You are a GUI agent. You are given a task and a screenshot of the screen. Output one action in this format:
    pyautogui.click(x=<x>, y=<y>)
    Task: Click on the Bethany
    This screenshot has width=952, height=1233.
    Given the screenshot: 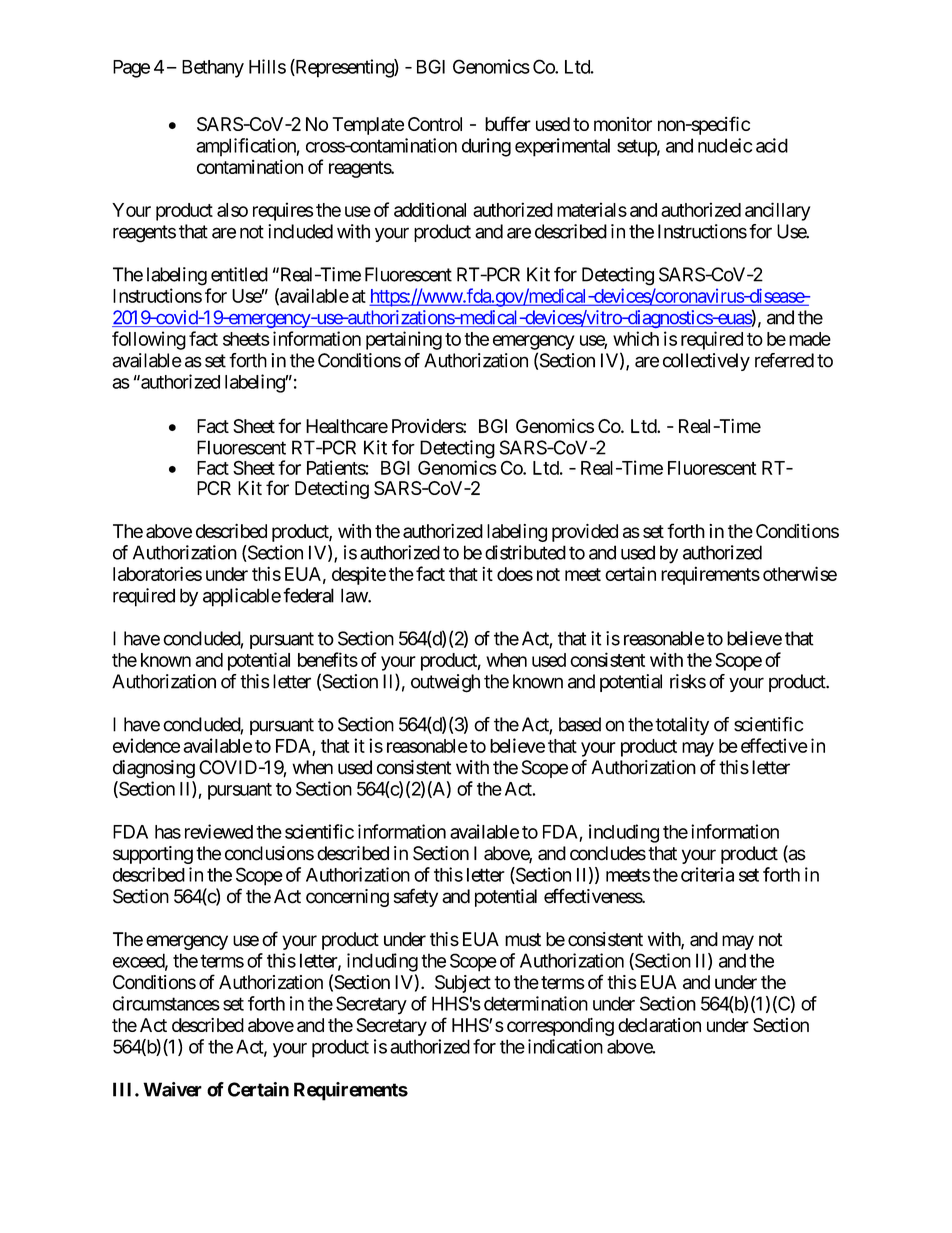 What is the action you would take?
    pyautogui.click(x=213, y=69)
